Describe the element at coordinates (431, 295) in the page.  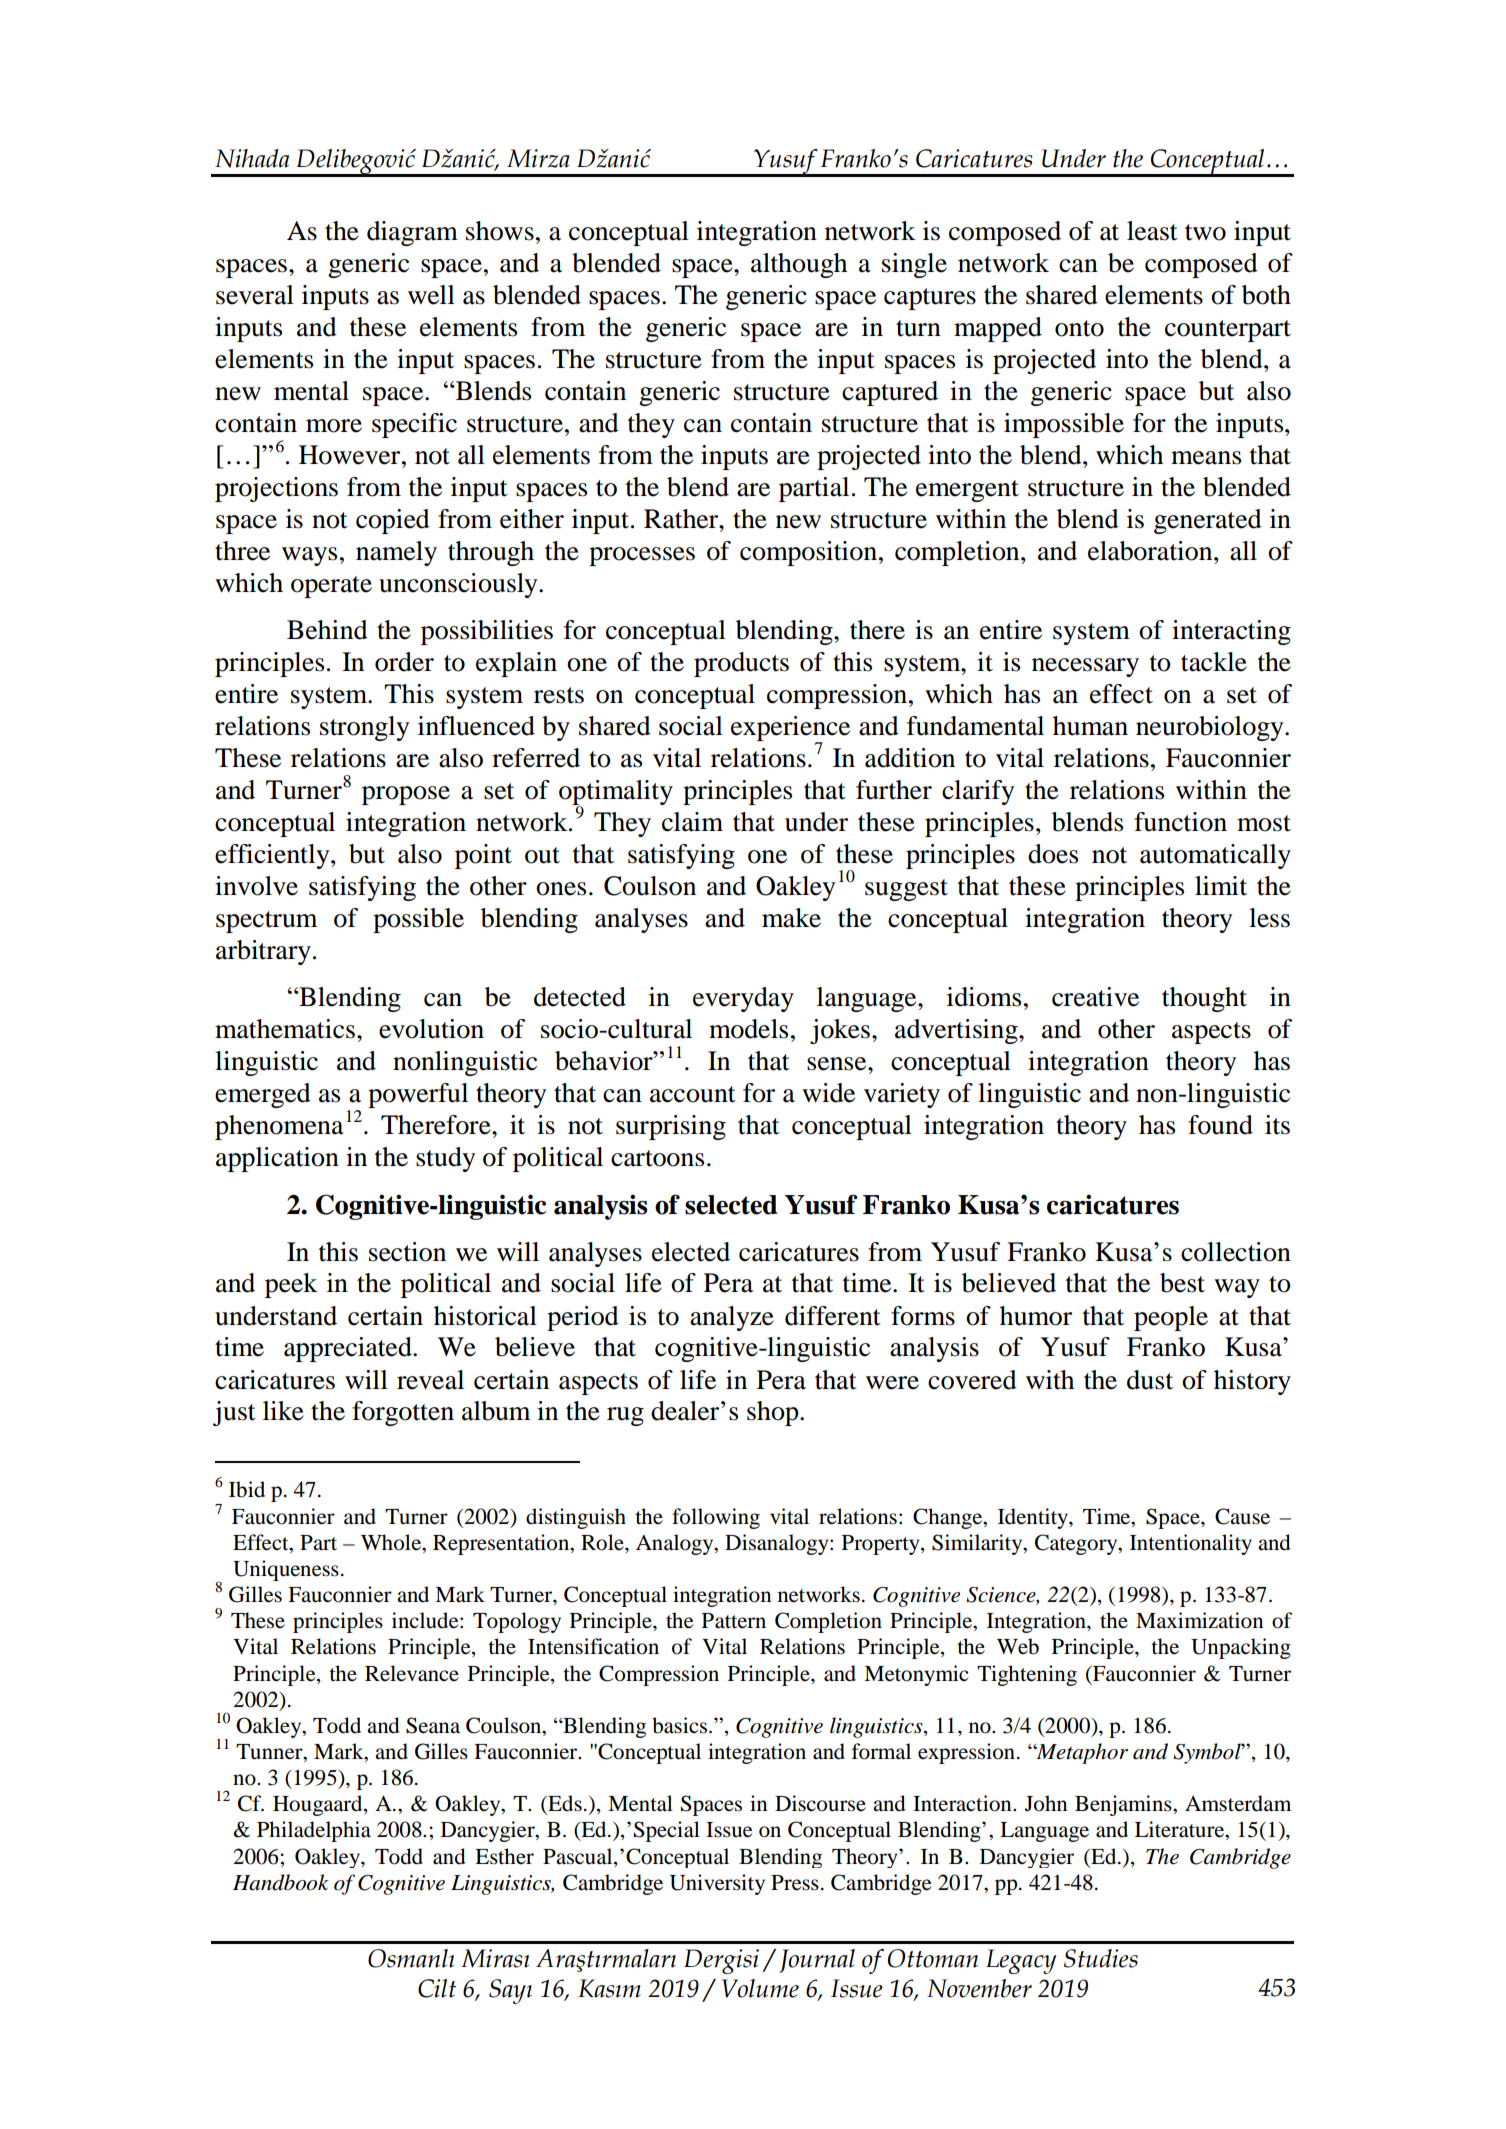
I see `well` at that location.
